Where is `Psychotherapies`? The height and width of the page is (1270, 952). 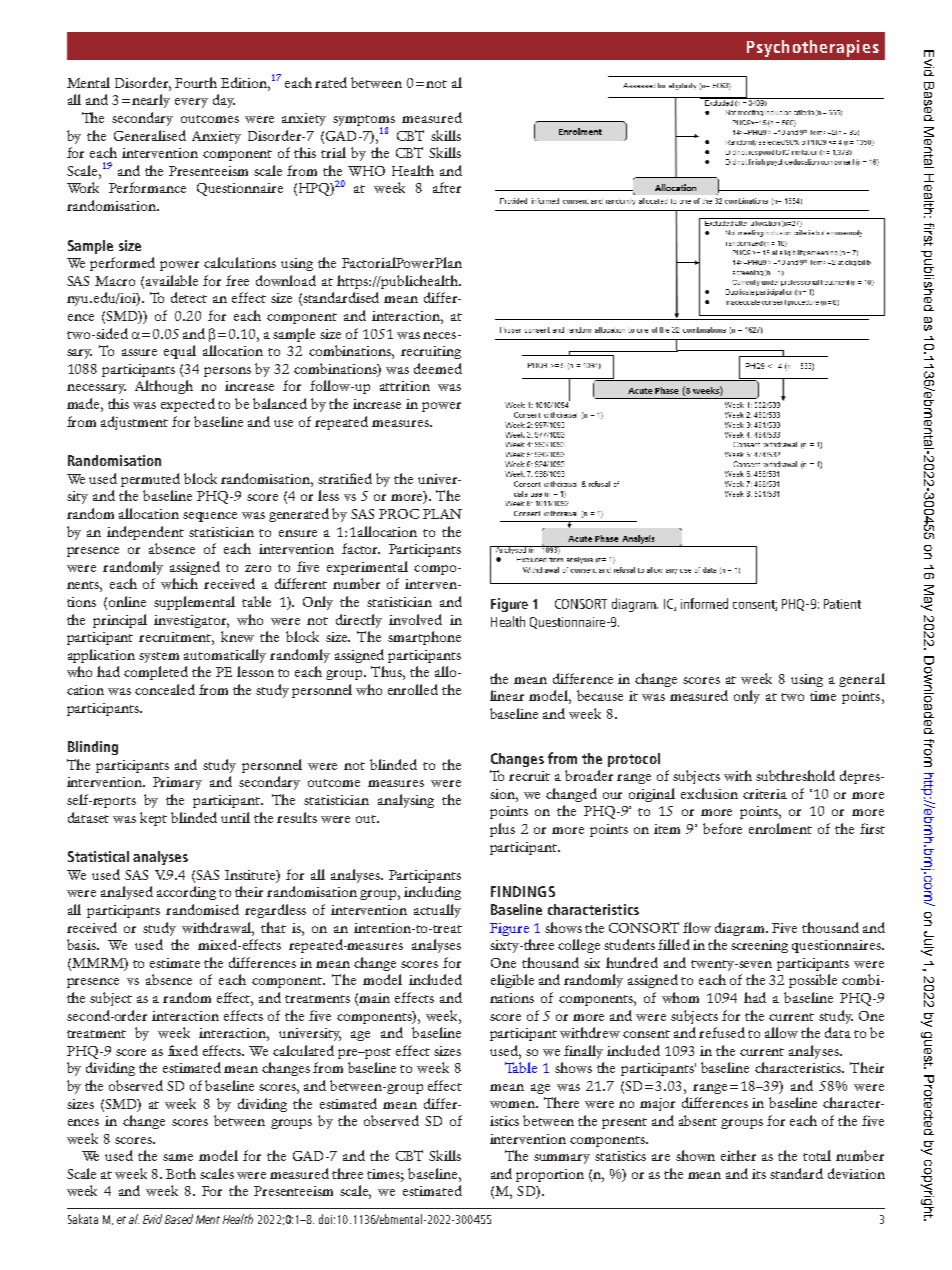
Psychotherapies is located at coordinates (813, 48).
